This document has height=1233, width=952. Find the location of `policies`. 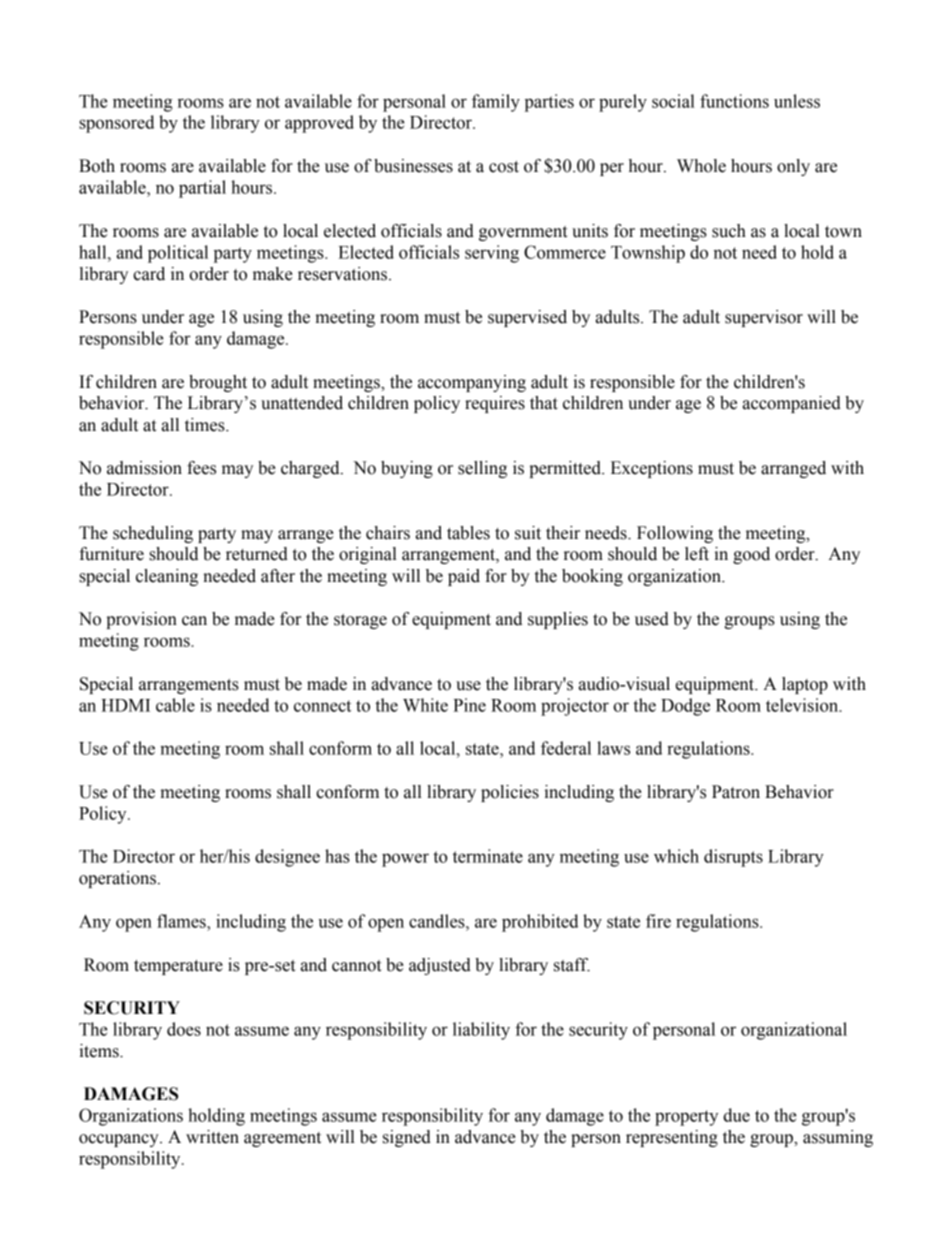

policies is located at coordinates (510, 793).
